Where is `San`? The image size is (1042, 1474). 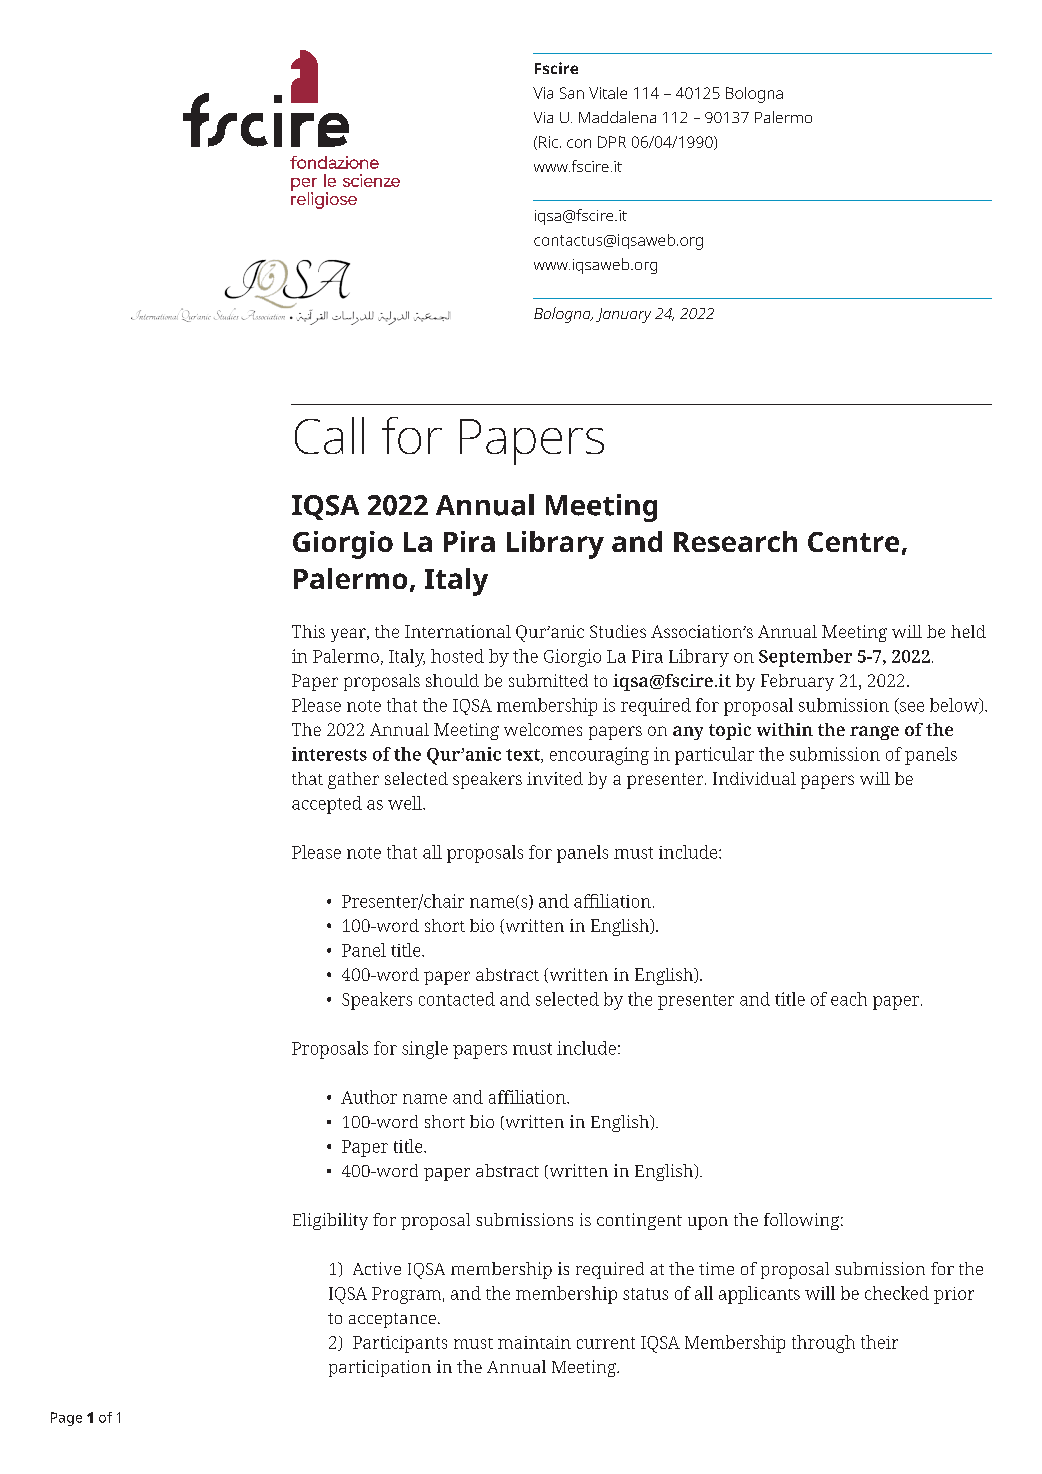 San is located at coordinates (572, 93).
